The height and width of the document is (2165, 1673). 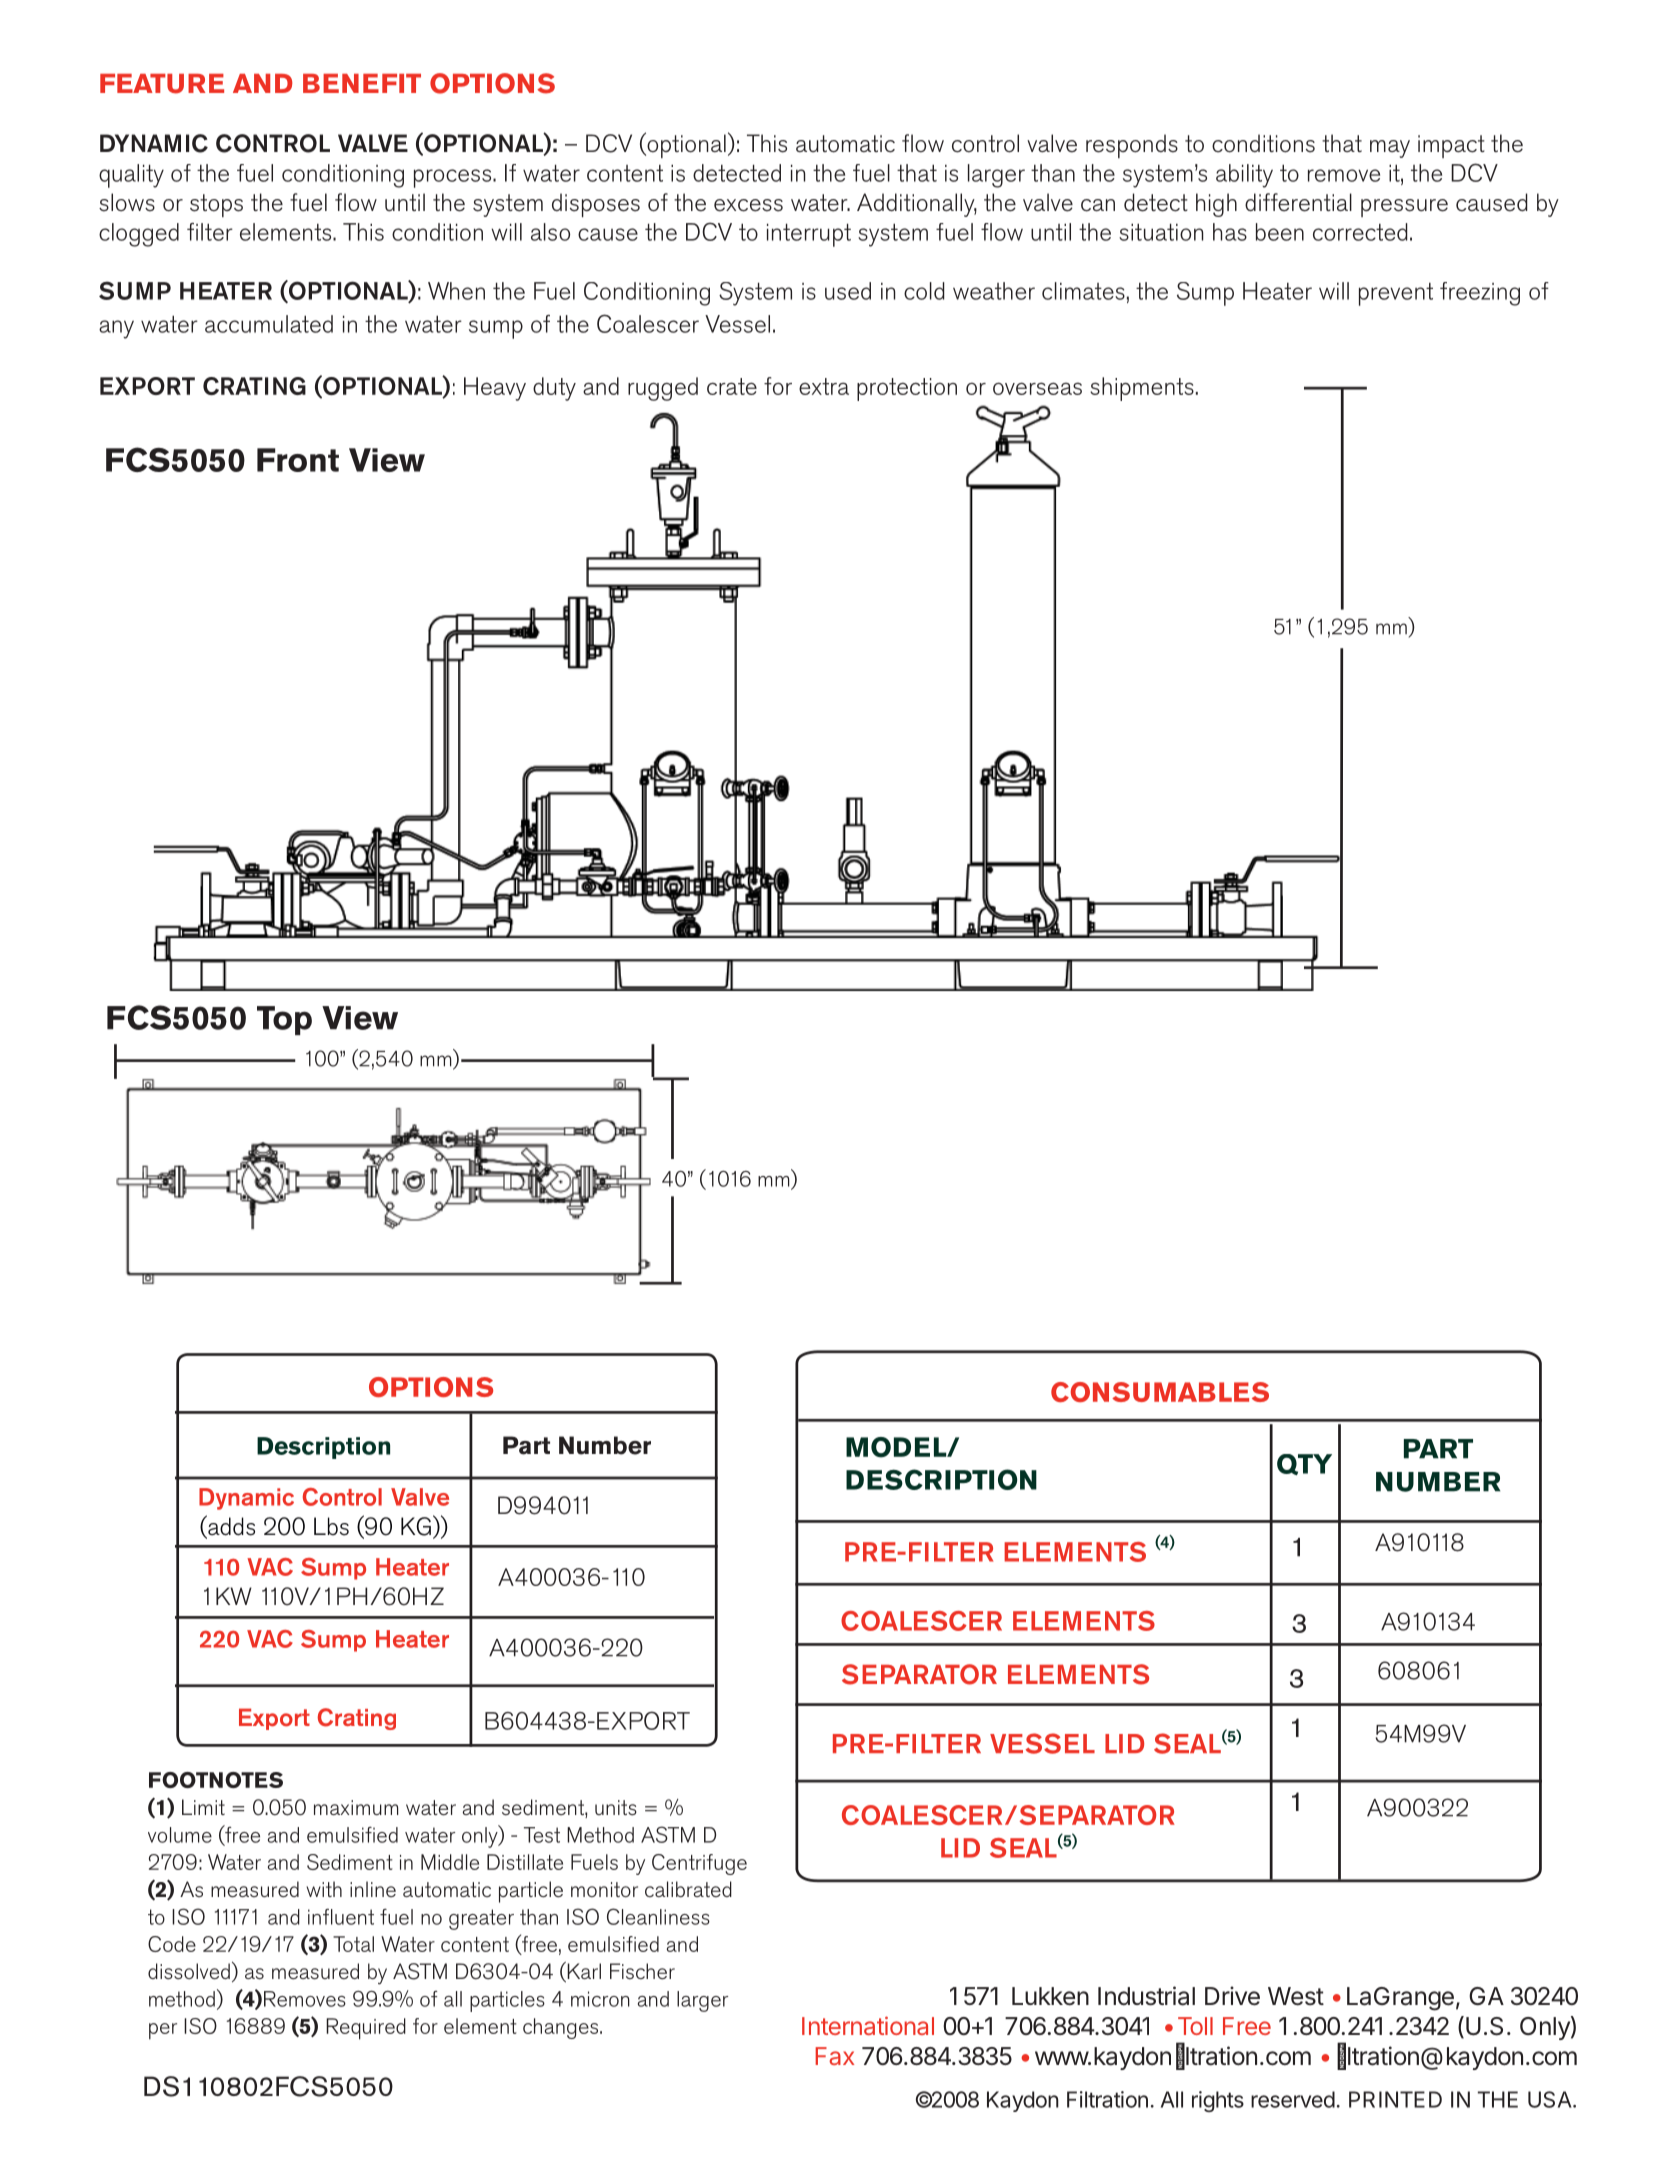 What do you see at coordinates (917, 205) in the document?
I see `Additionally` at bounding box center [917, 205].
